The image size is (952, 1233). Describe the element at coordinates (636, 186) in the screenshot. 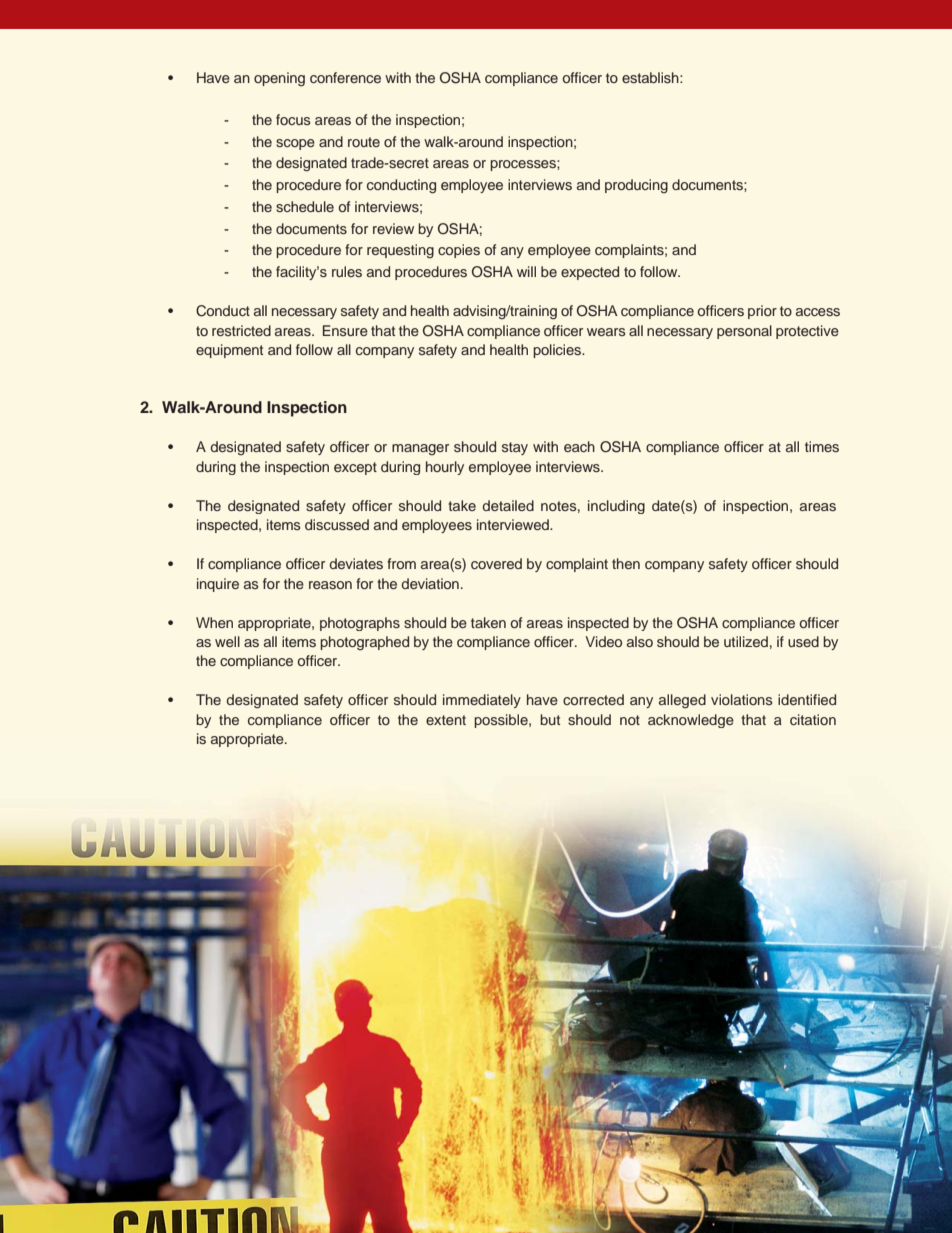

I see `producing` at that location.
